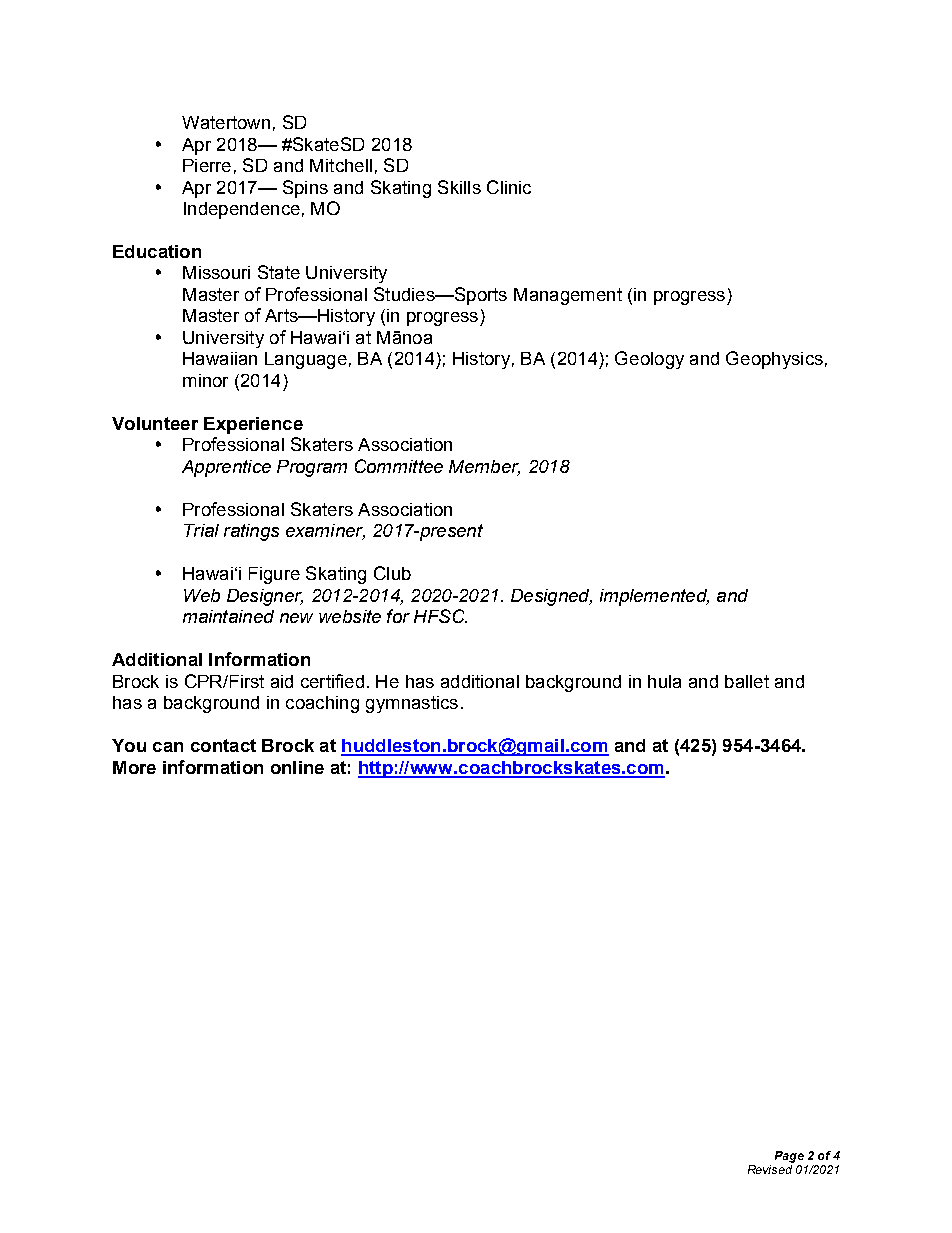 Image resolution: width=952 pixels, height=1233 pixels. I want to click on Pierre, so click(207, 165).
